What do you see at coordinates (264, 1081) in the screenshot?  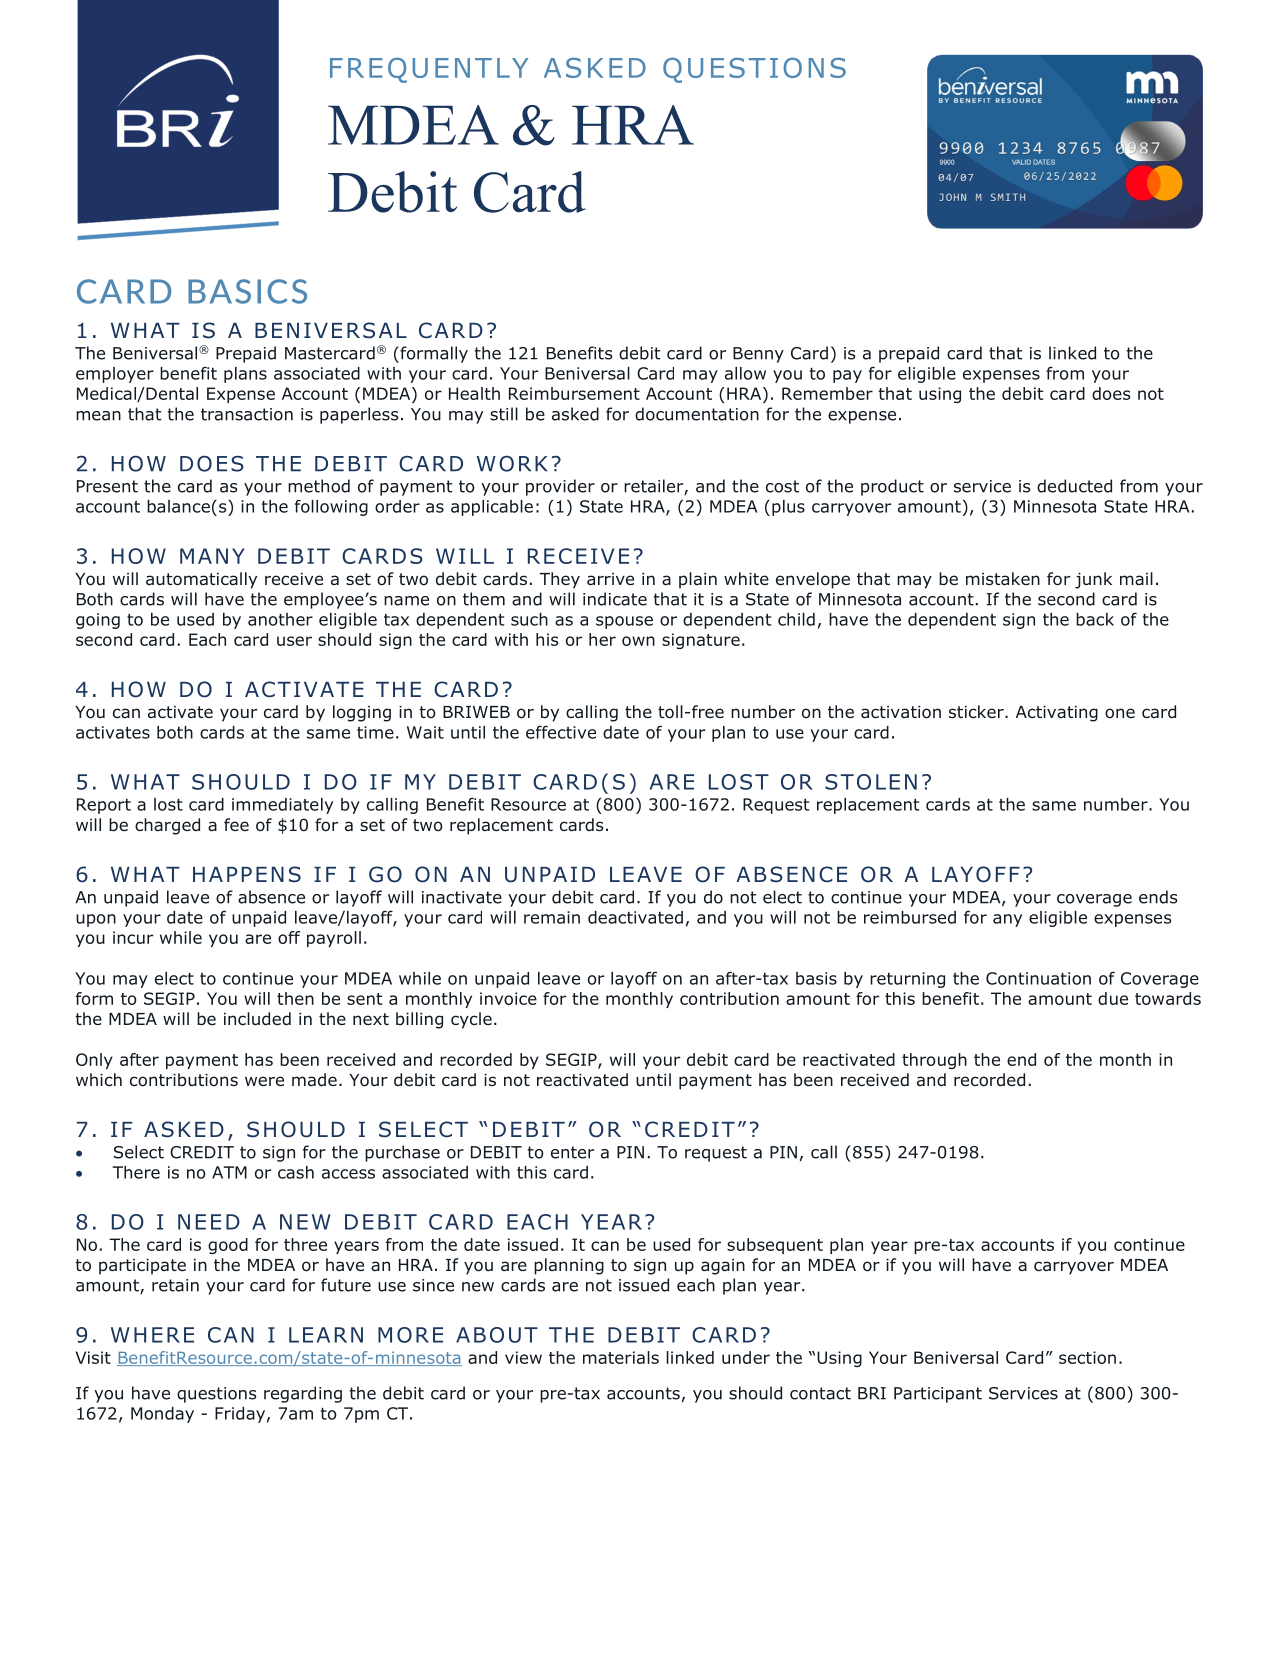 I see `were` at bounding box center [264, 1081].
